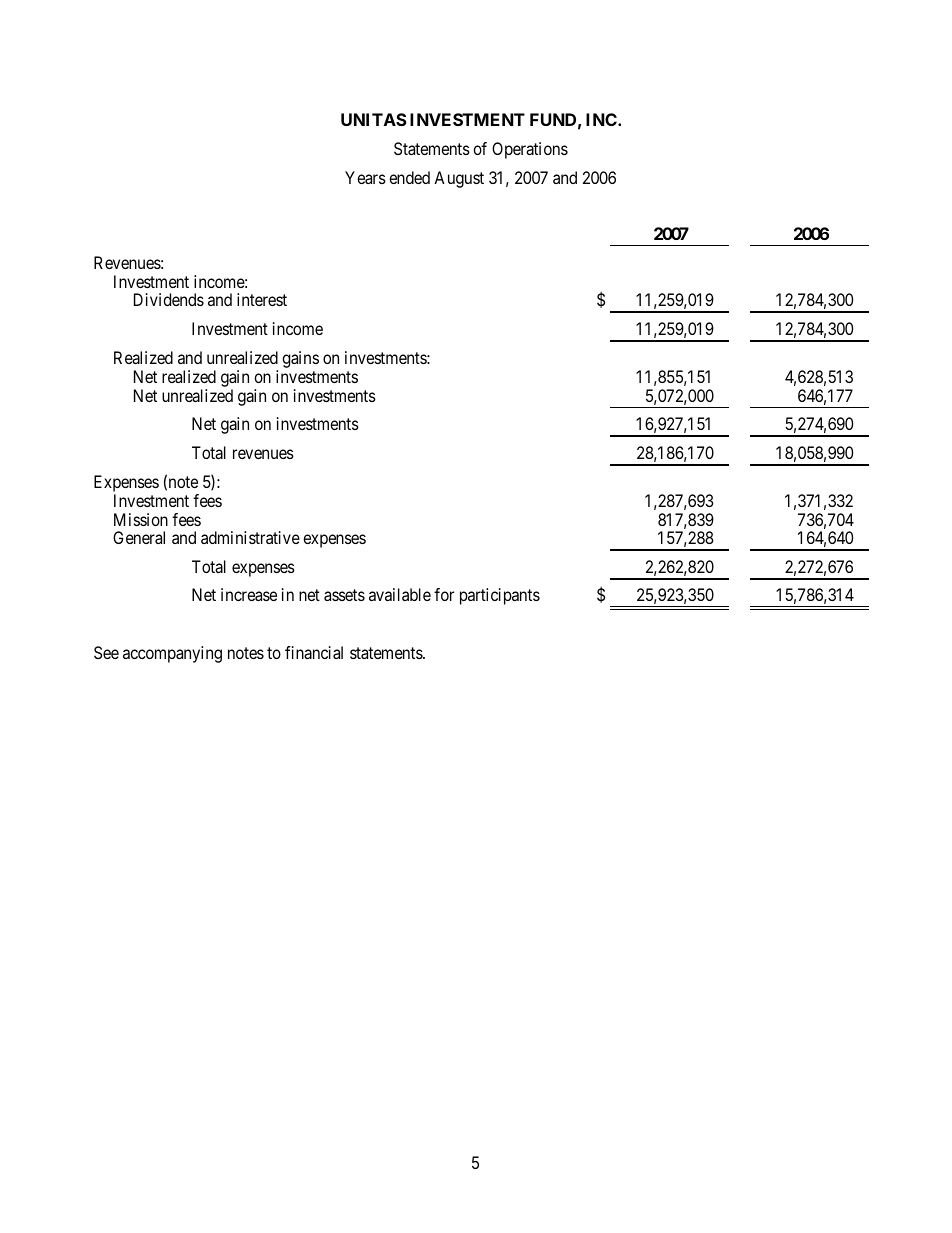 Image resolution: width=952 pixels, height=1233 pixels. Describe the element at coordinates (262, 299) in the screenshot. I see `interest` at that location.
